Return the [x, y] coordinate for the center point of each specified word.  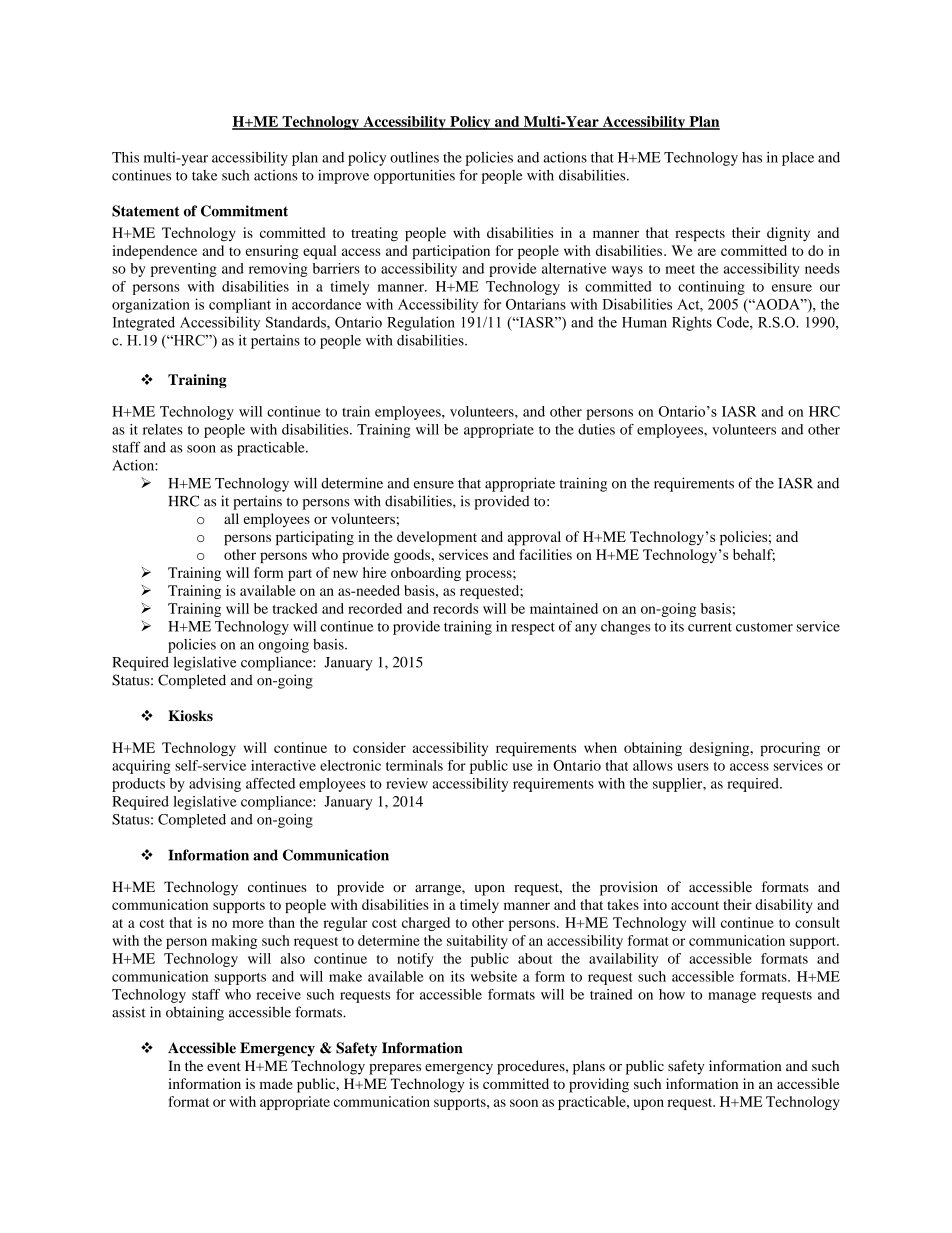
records [455, 608]
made [276, 1083]
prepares [395, 1069]
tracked [295, 608]
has [752, 157]
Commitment [244, 211]
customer [764, 627]
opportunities [414, 176]
